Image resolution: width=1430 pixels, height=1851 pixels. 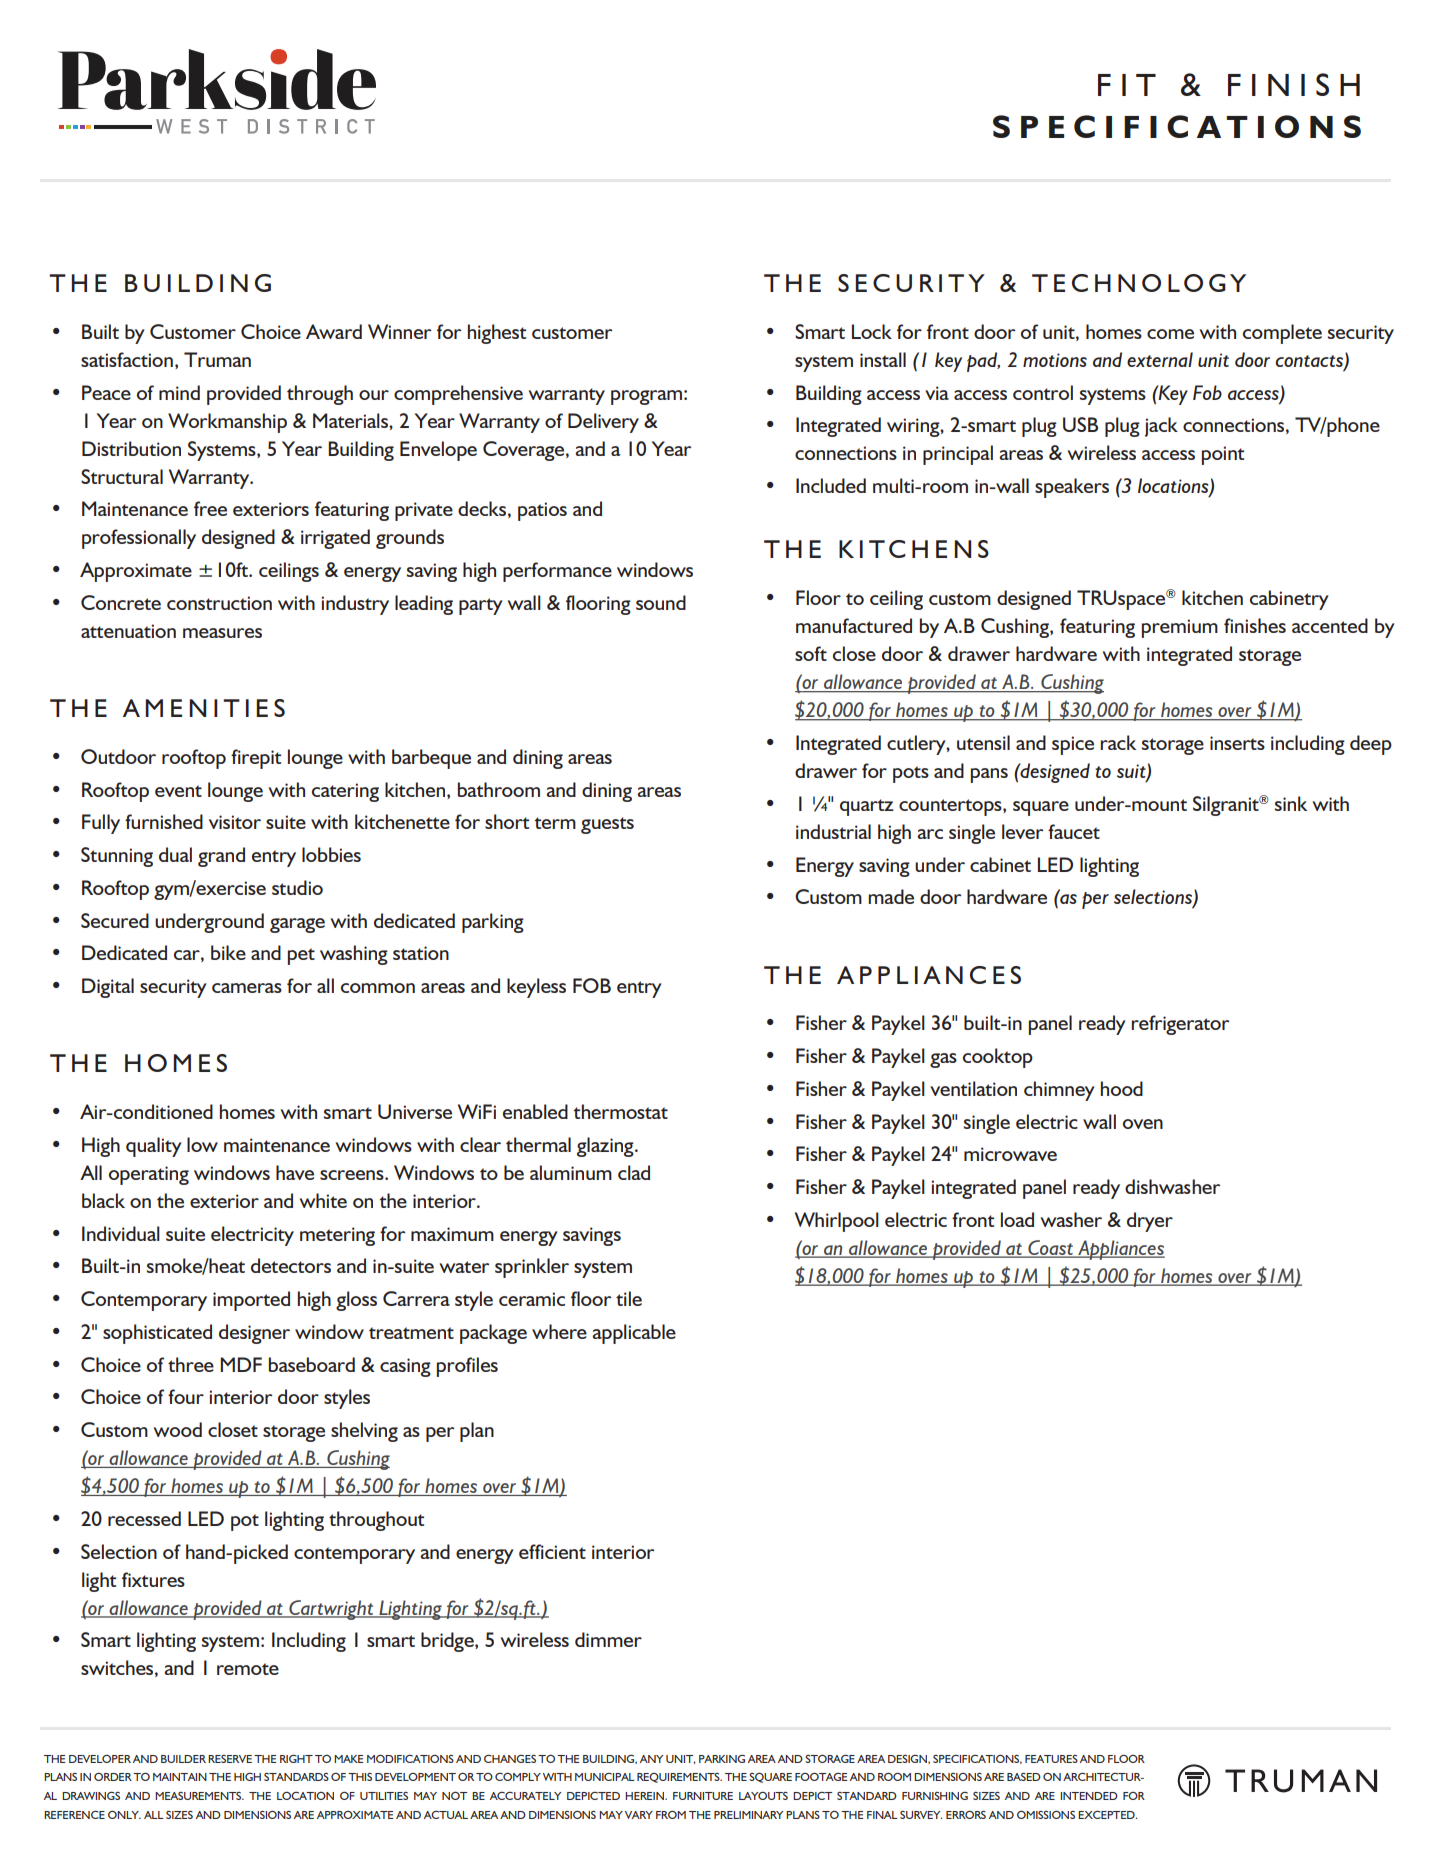 What do you see at coordinates (1223, 455) in the image?
I see `point` at bounding box center [1223, 455].
